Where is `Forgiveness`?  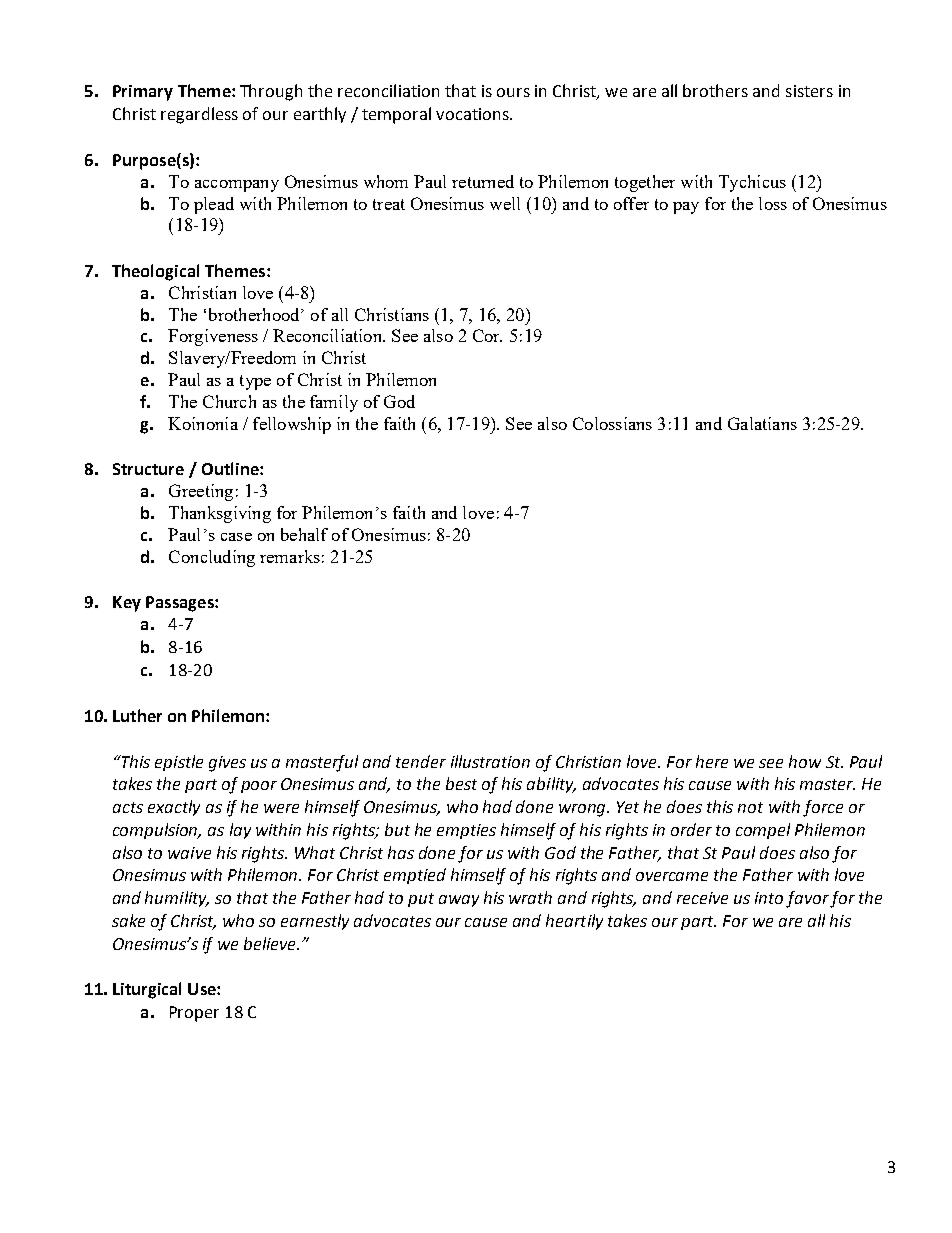
Forgiveness is located at coordinates (213, 337).
